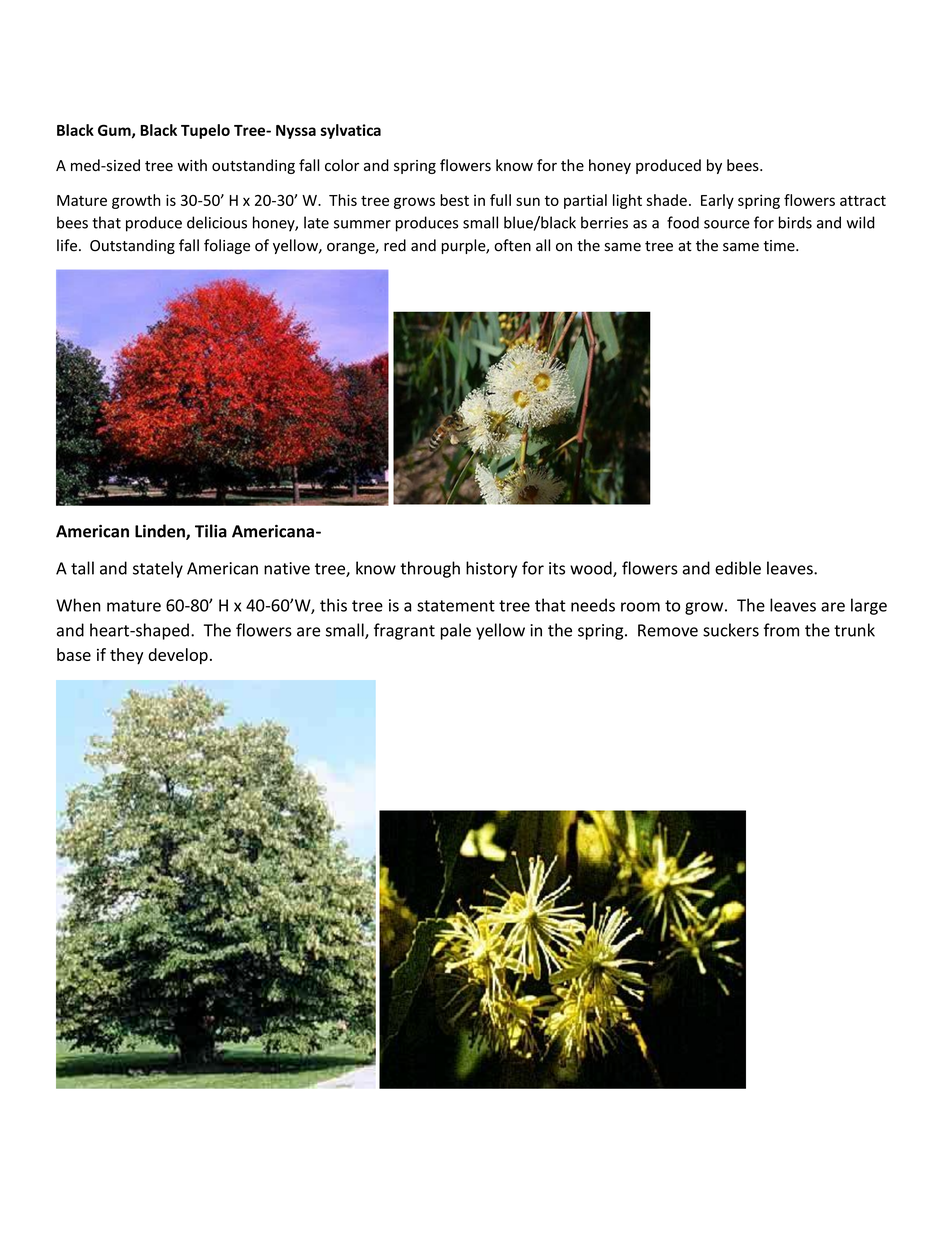 The image size is (952, 1233). I want to click on Linden, so click(161, 532).
